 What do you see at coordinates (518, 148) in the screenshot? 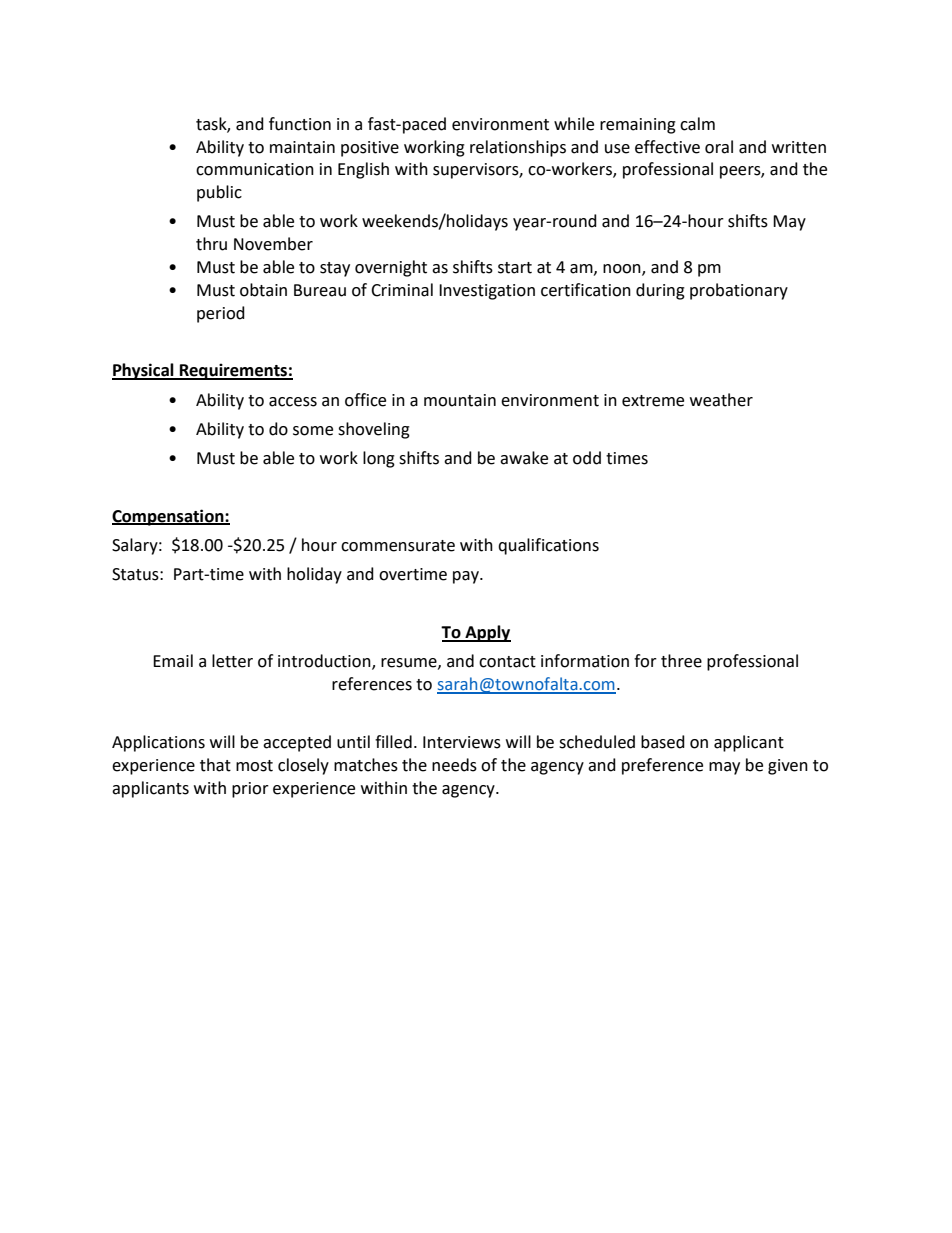
I see `relationships` at bounding box center [518, 148].
